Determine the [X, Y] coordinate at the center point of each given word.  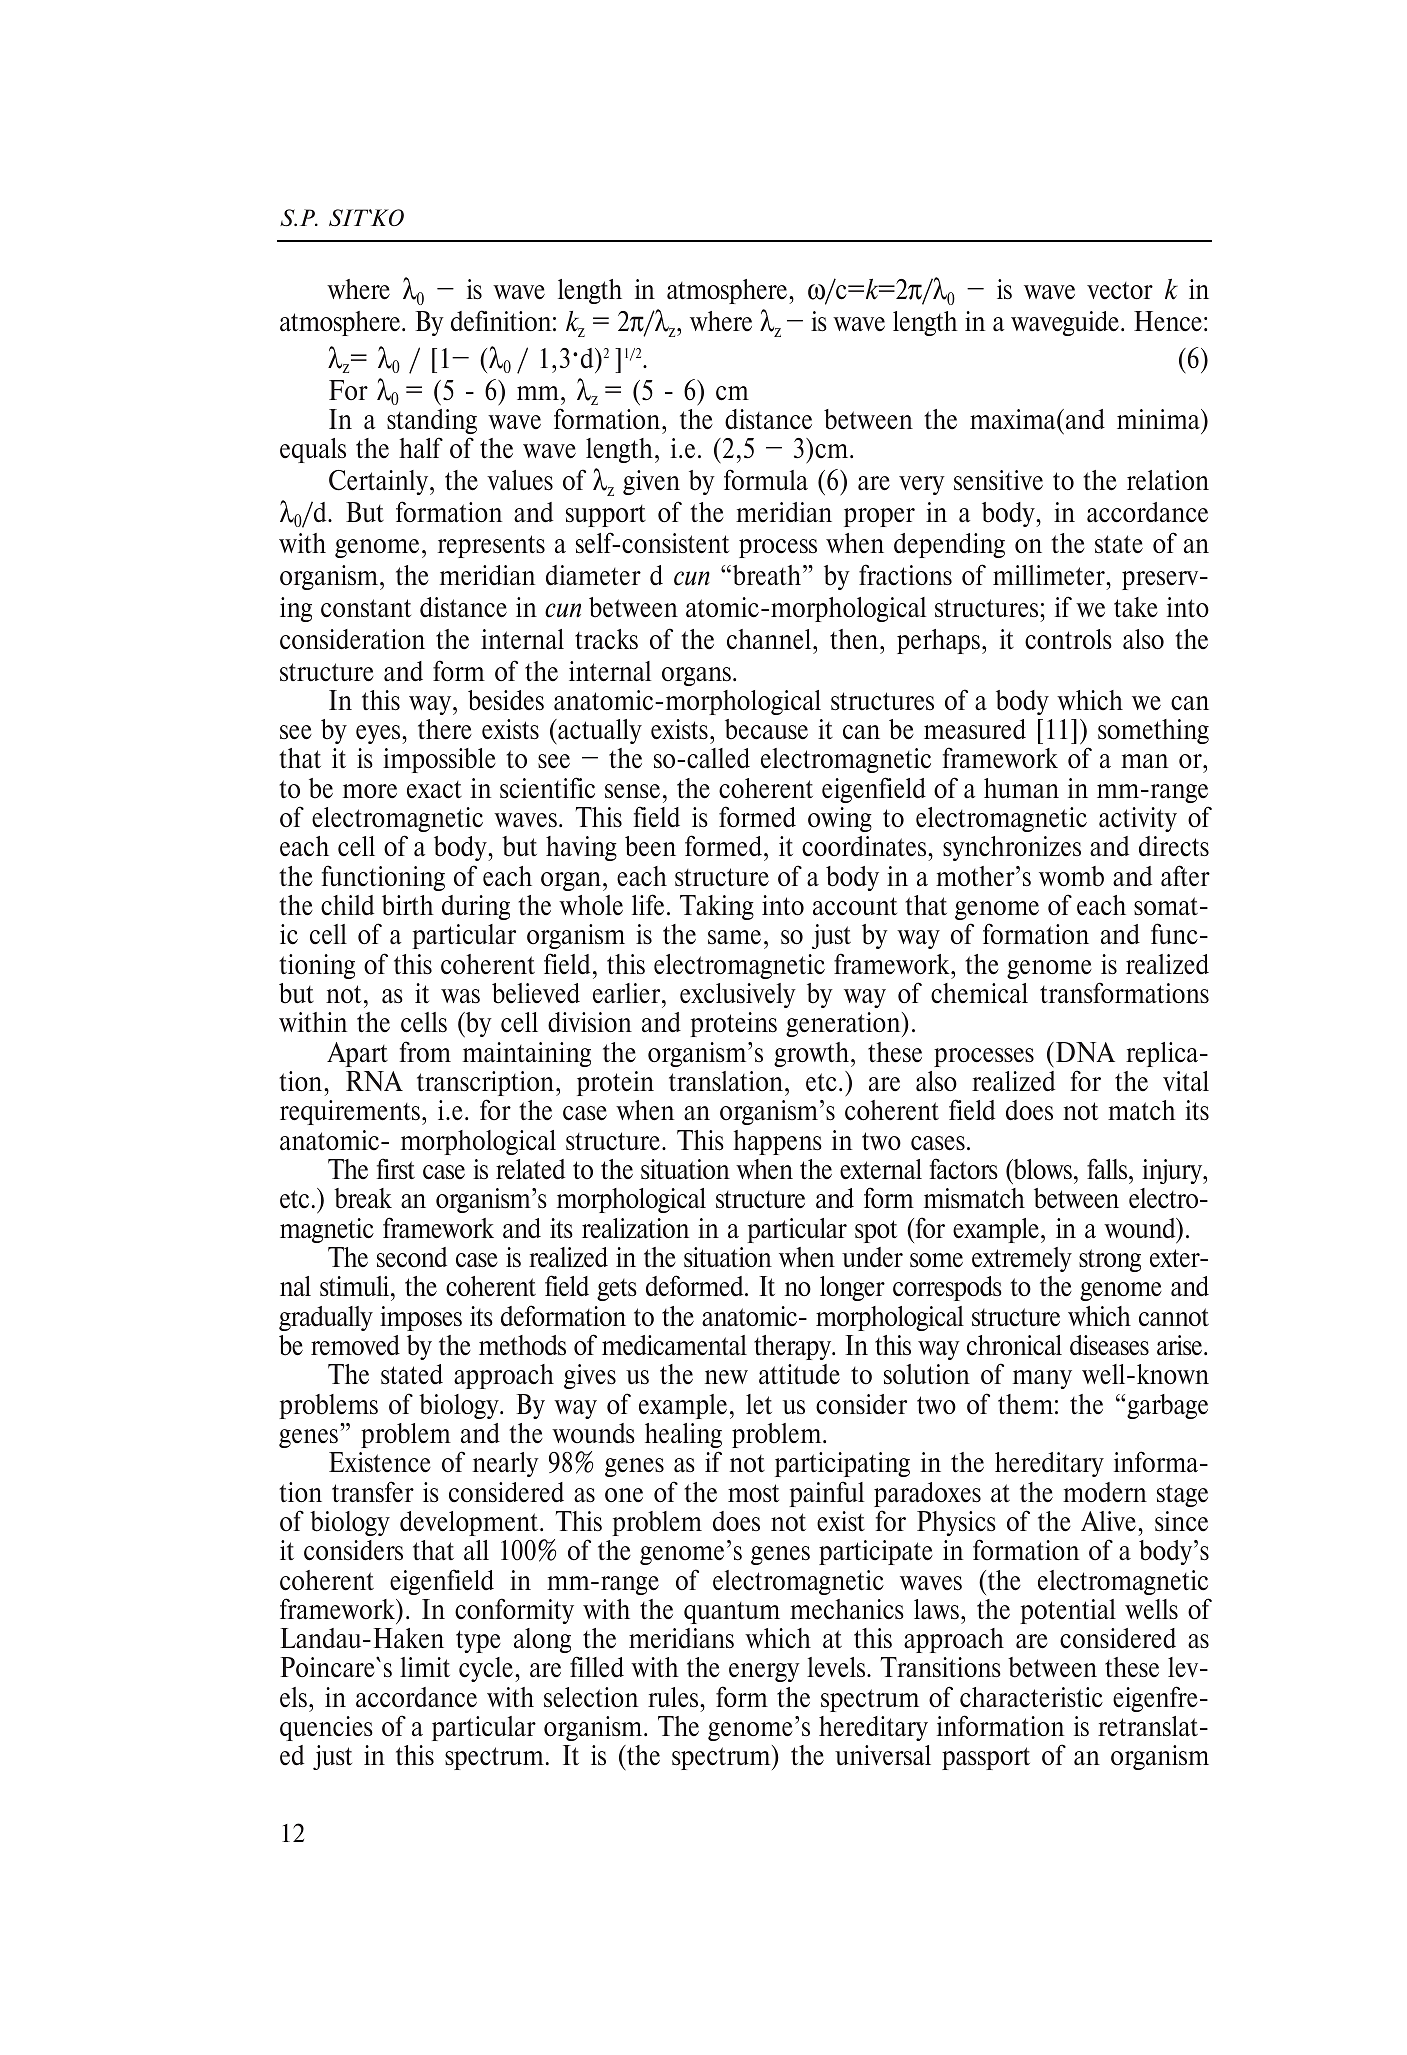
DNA [1085, 1052]
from [425, 1051]
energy [764, 1672]
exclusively [738, 995]
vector [1120, 291]
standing [432, 421]
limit [425, 1667]
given [651, 482]
